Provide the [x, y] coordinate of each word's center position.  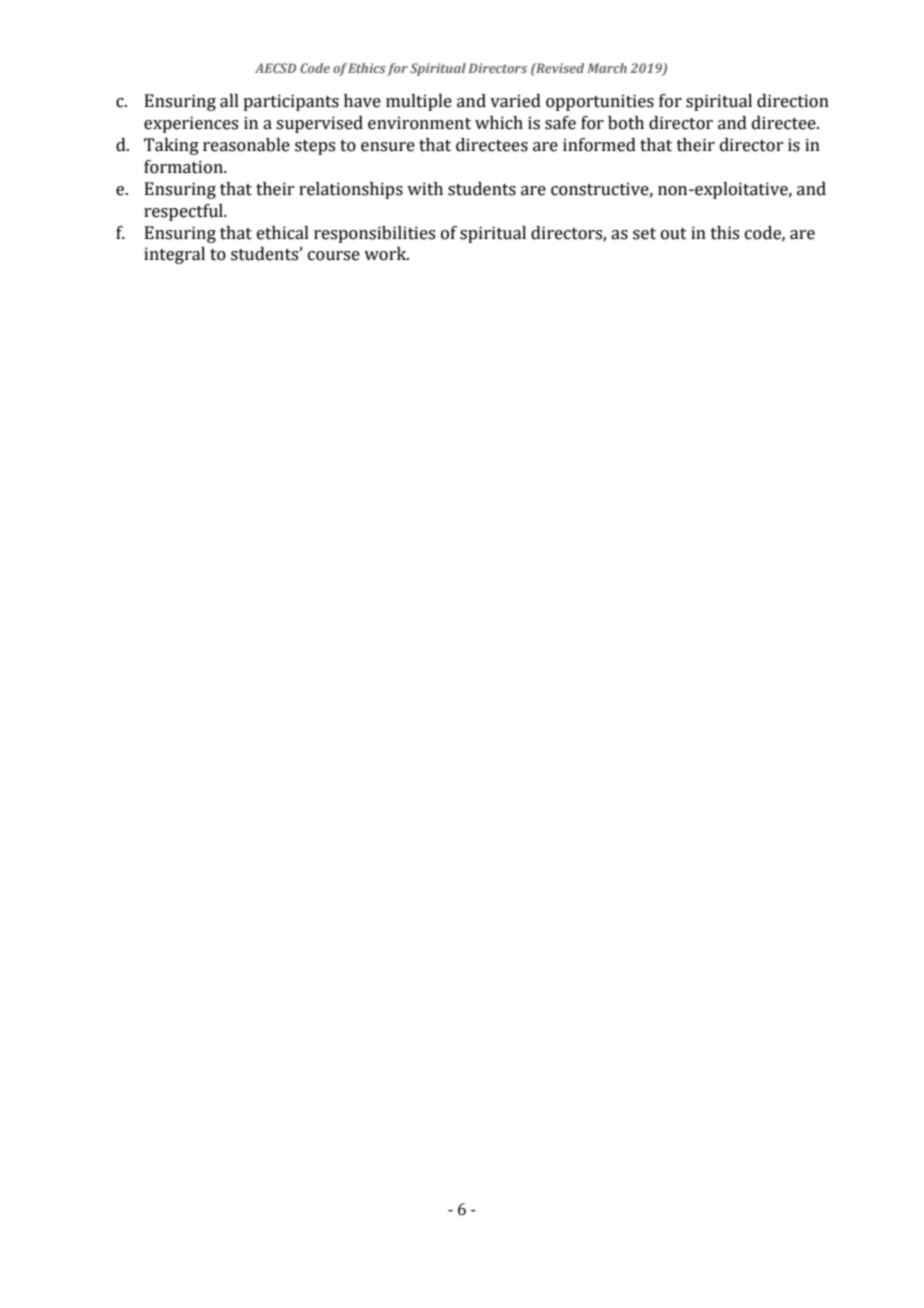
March [607, 68]
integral [174, 255]
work [386, 254]
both [626, 123]
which [499, 123]
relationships [351, 190]
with [425, 189]
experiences [191, 124]
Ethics [367, 68]
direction [793, 101]
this [725, 233]
